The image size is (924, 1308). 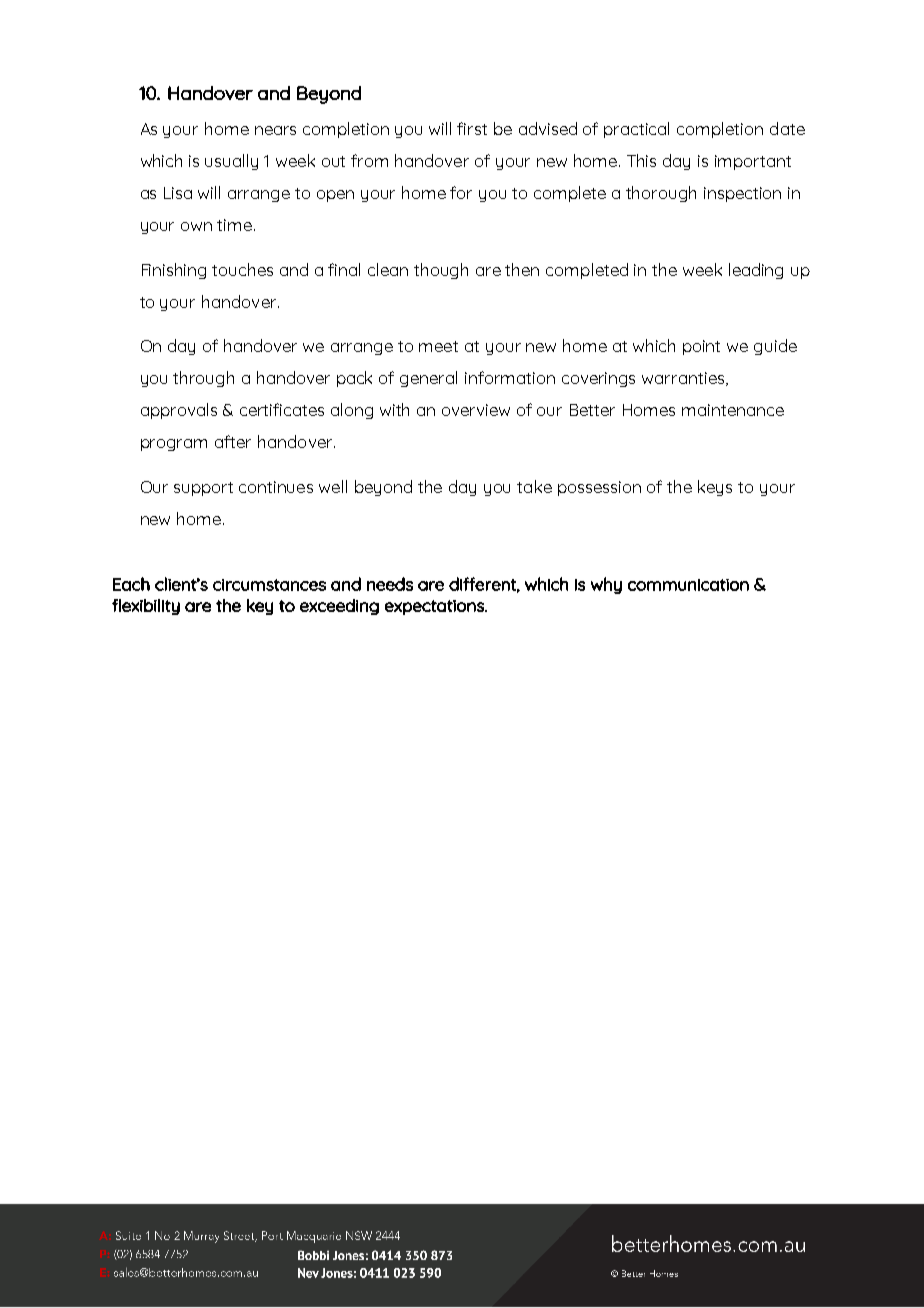 I want to click on expectations, so click(x=435, y=607).
